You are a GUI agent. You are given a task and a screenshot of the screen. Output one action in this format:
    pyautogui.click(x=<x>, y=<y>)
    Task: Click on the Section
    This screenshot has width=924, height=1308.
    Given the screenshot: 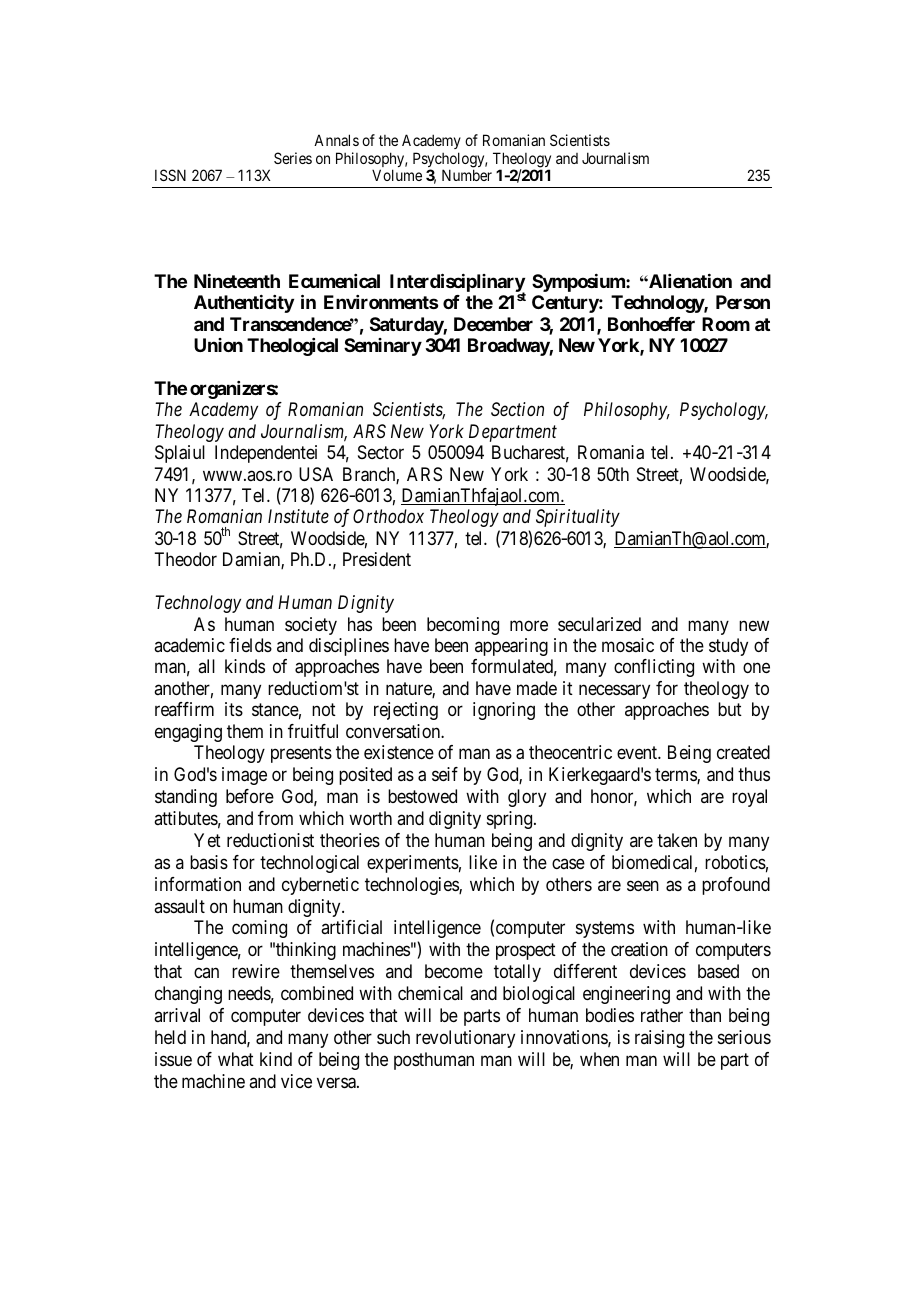 What is the action you would take?
    pyautogui.click(x=517, y=409)
